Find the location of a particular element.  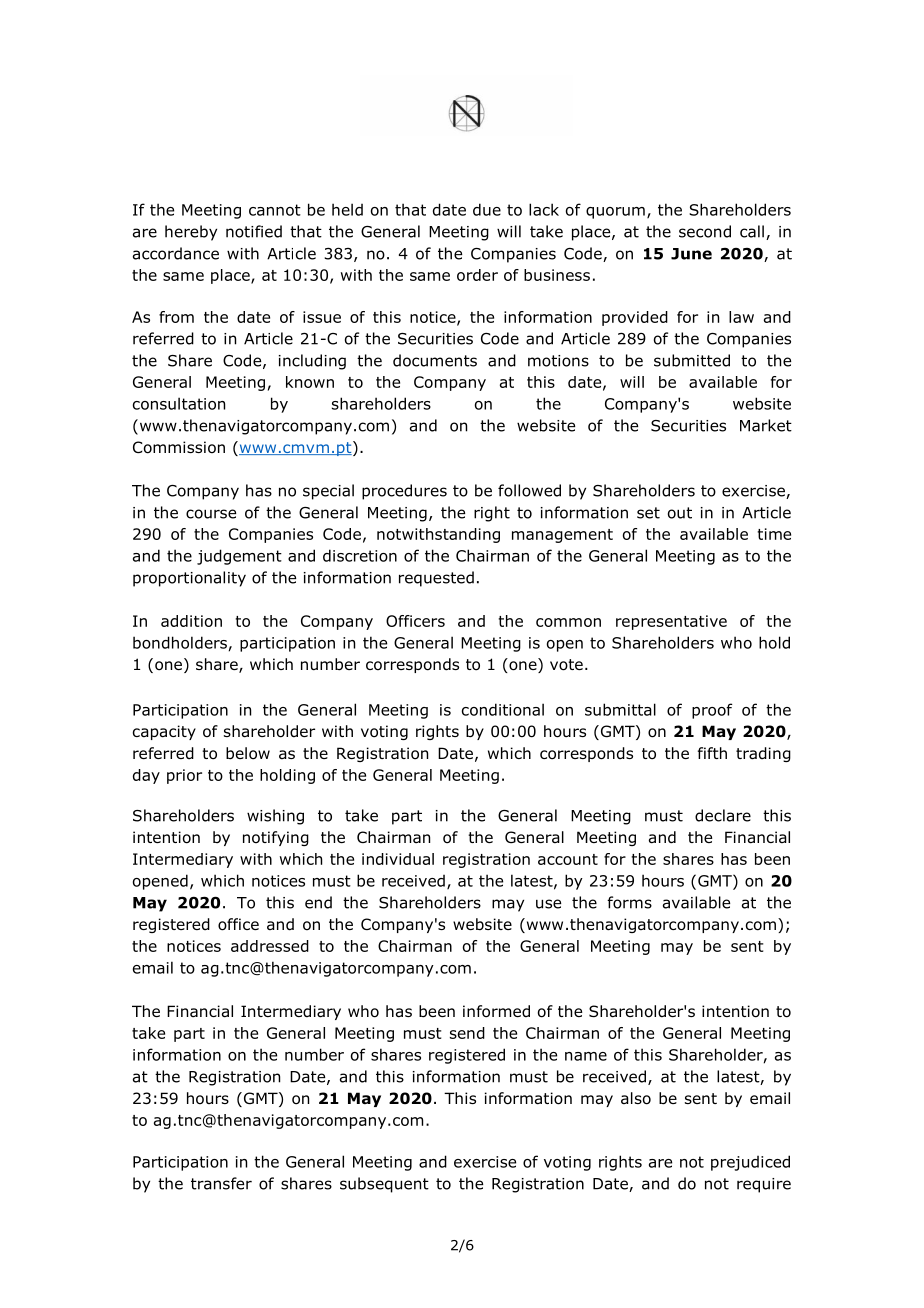

requested is located at coordinates (436, 579).
